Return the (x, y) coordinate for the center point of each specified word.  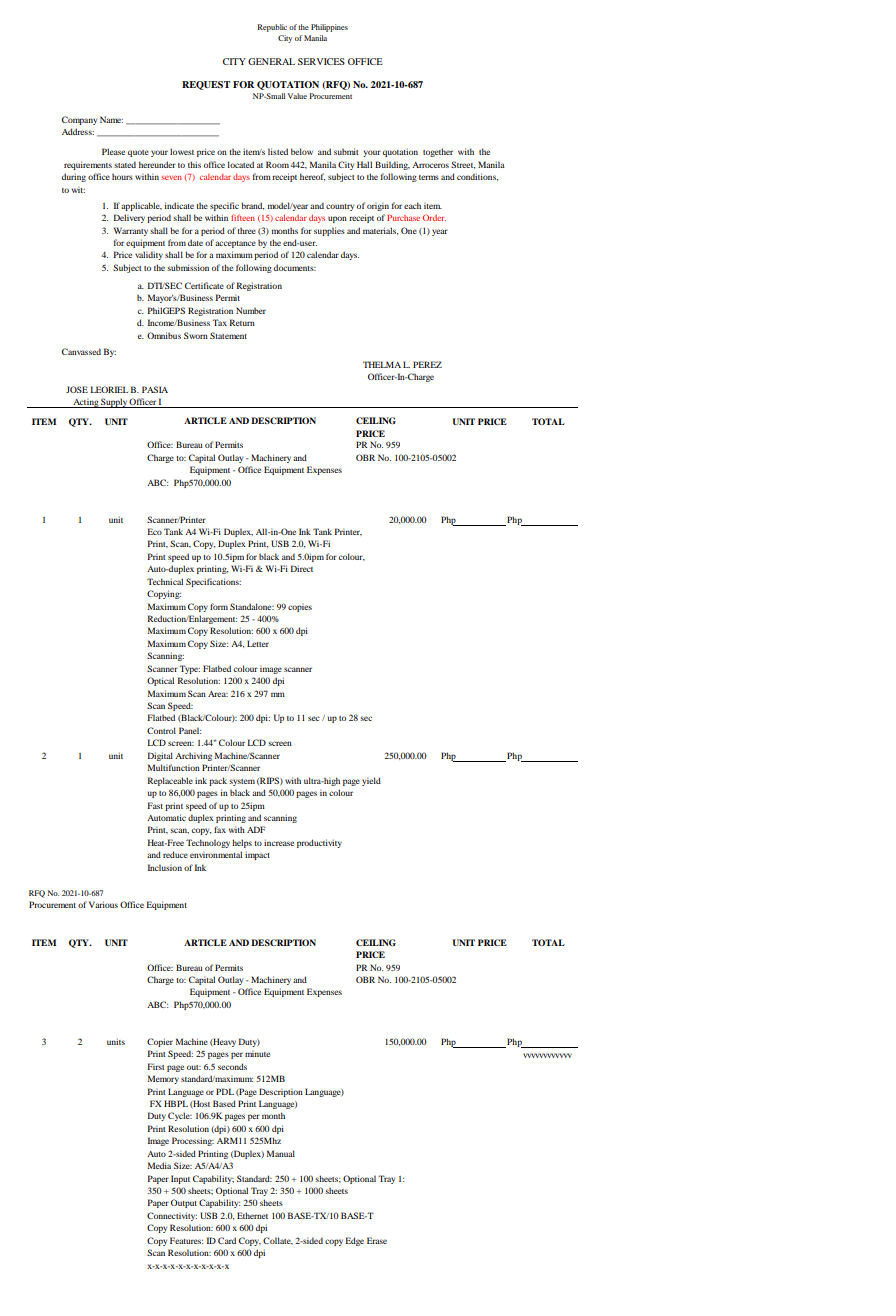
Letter (258, 643)
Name (111, 119)
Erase (377, 1240)
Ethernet (252, 1215)
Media (159, 1165)
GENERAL (271, 61)
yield (371, 781)
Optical (160, 681)
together (438, 152)
